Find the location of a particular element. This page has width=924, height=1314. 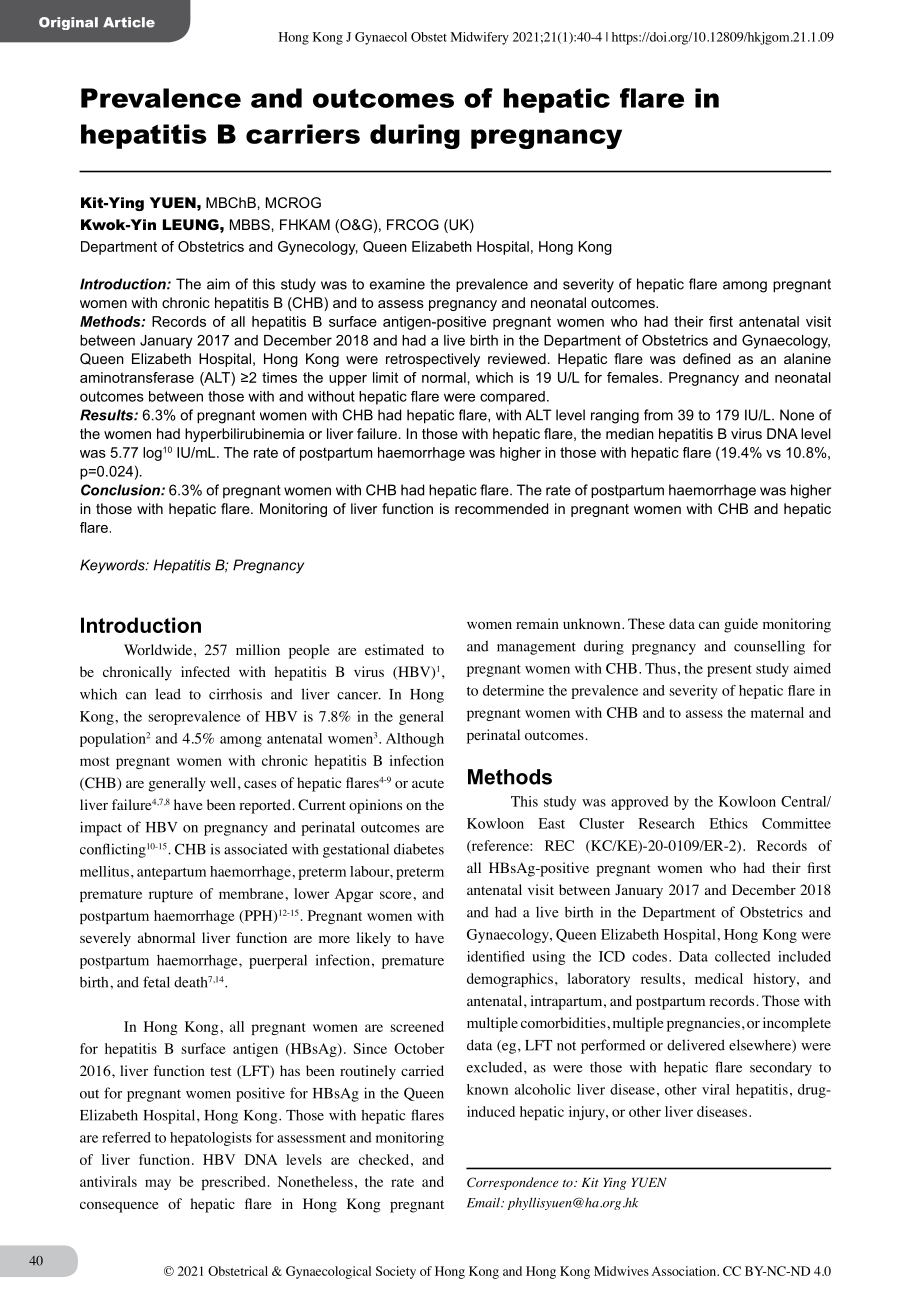

consequence is located at coordinates (119, 1207).
